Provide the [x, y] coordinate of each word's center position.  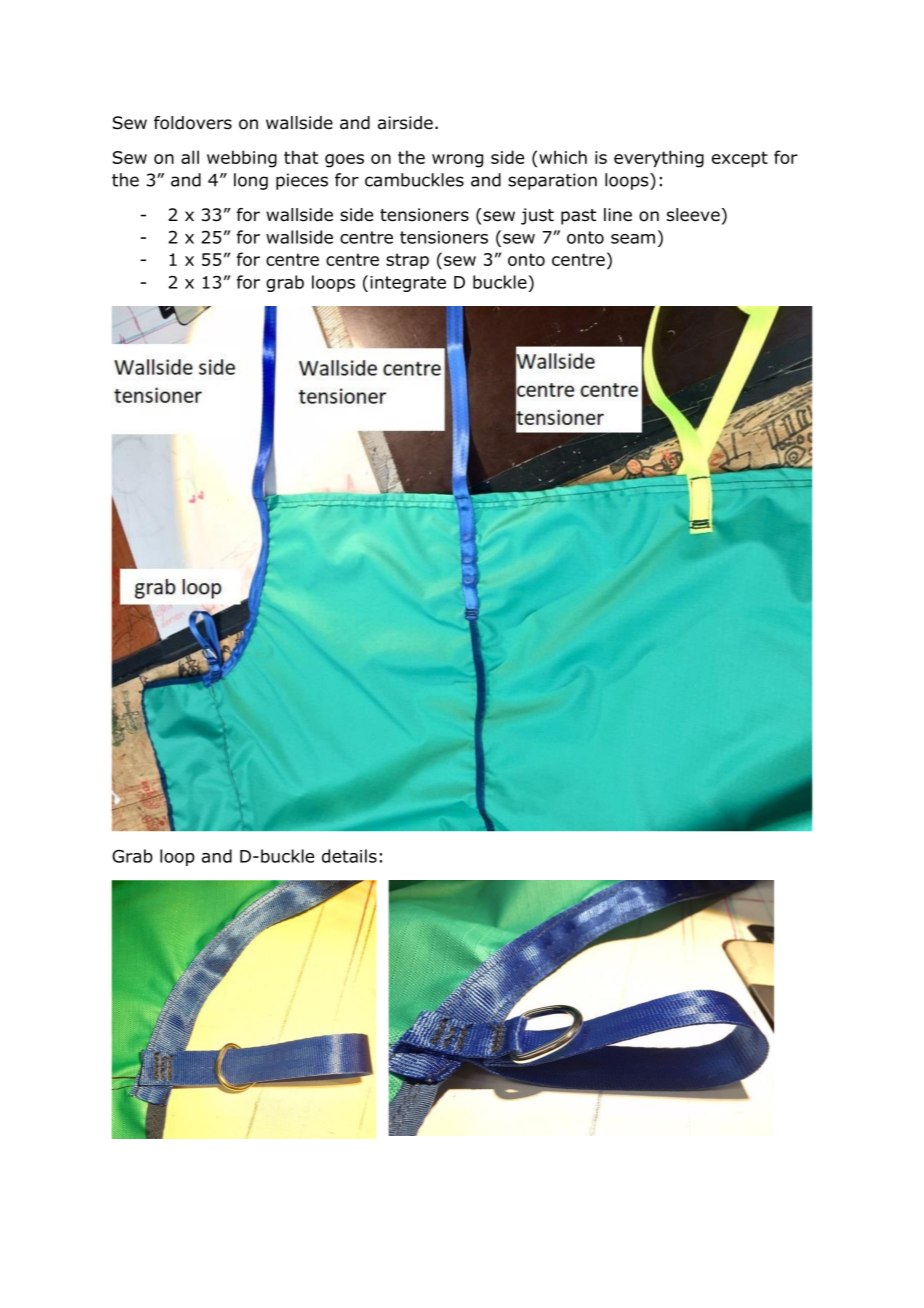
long [251, 181]
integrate [408, 284]
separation [552, 181]
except [740, 159]
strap [407, 261]
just [537, 216]
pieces [302, 181]
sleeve [693, 215]
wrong [457, 161]
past [578, 217]
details [349, 856]
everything [659, 159]
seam [633, 239]
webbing [242, 159]
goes [344, 161]
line [618, 215]
